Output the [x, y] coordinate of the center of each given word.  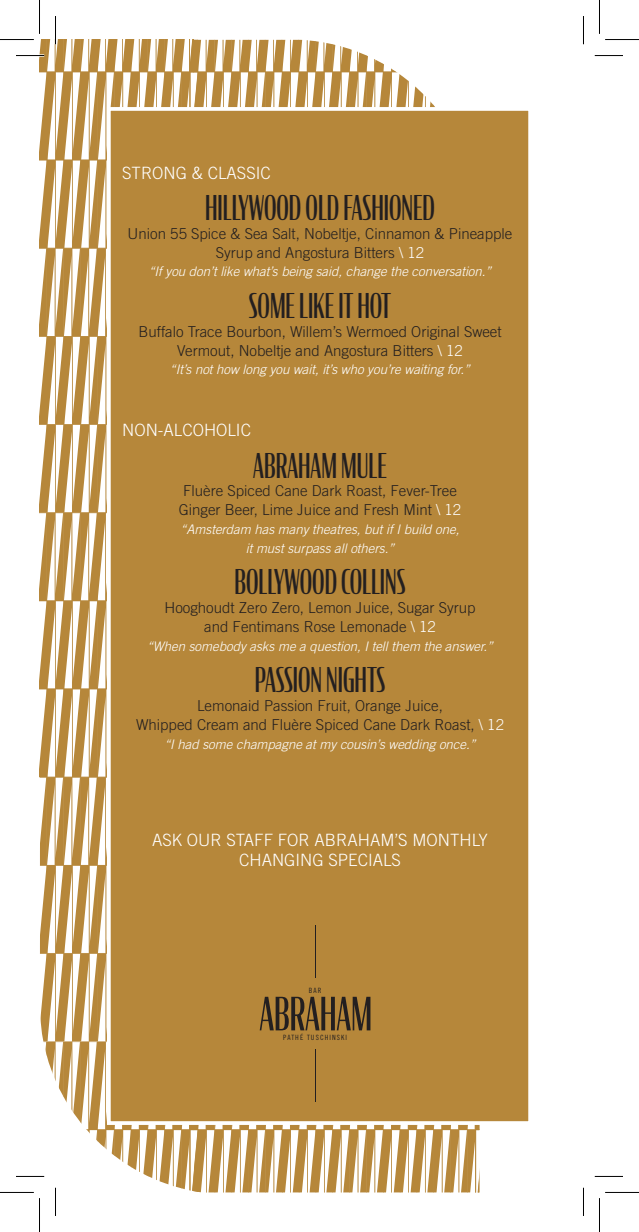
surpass [309, 550]
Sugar [416, 609]
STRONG [154, 172]
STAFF [250, 839]
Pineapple [481, 235]
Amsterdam [218, 529]
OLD [322, 207]
